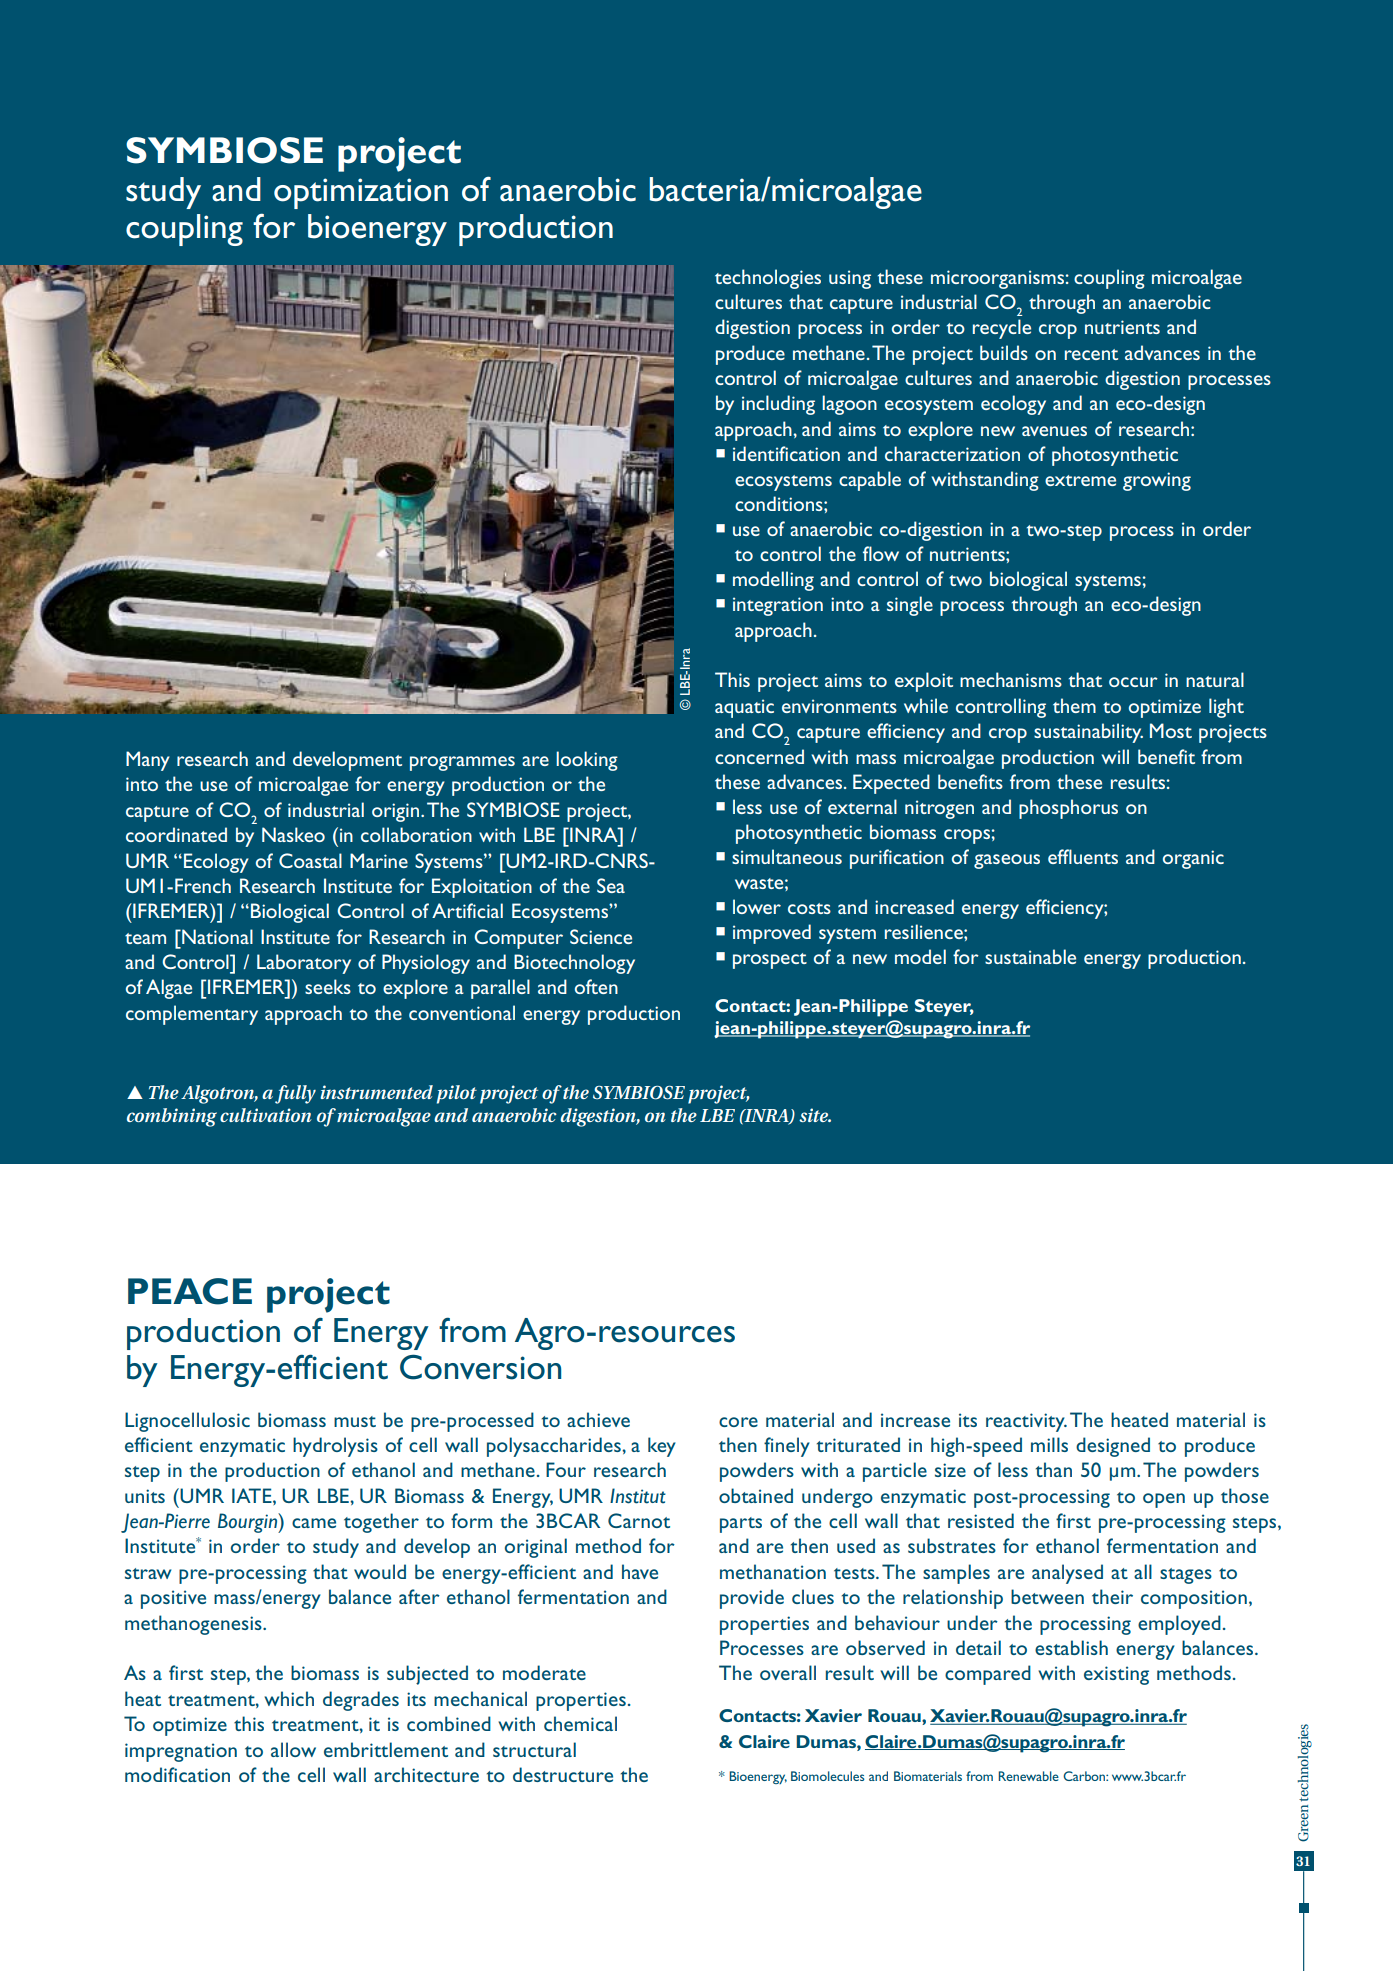 This page has width=1393, height=1971. What do you see at coordinates (361, 193) in the page?
I see `optimization` at bounding box center [361, 193].
